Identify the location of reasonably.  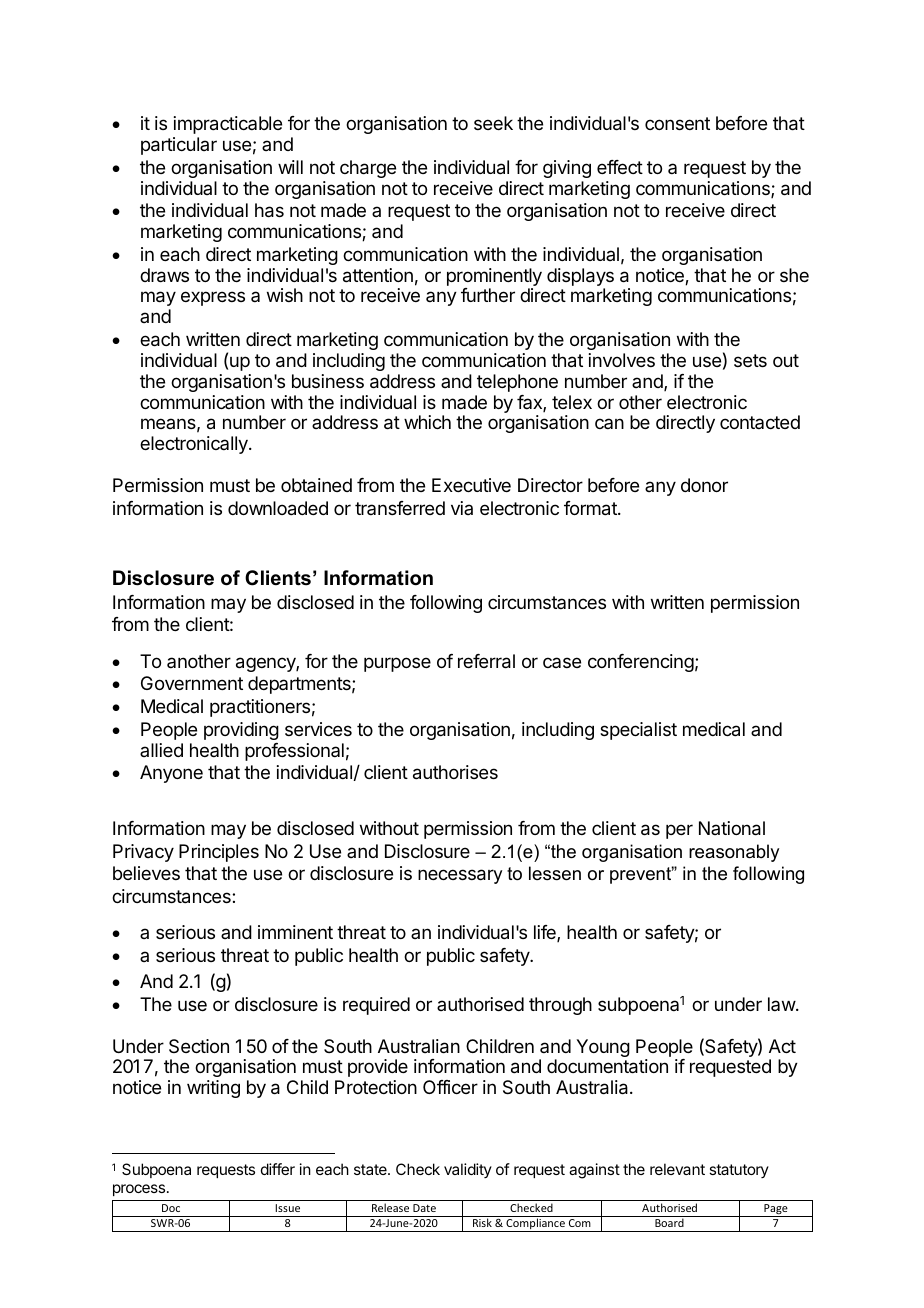
(734, 853).
